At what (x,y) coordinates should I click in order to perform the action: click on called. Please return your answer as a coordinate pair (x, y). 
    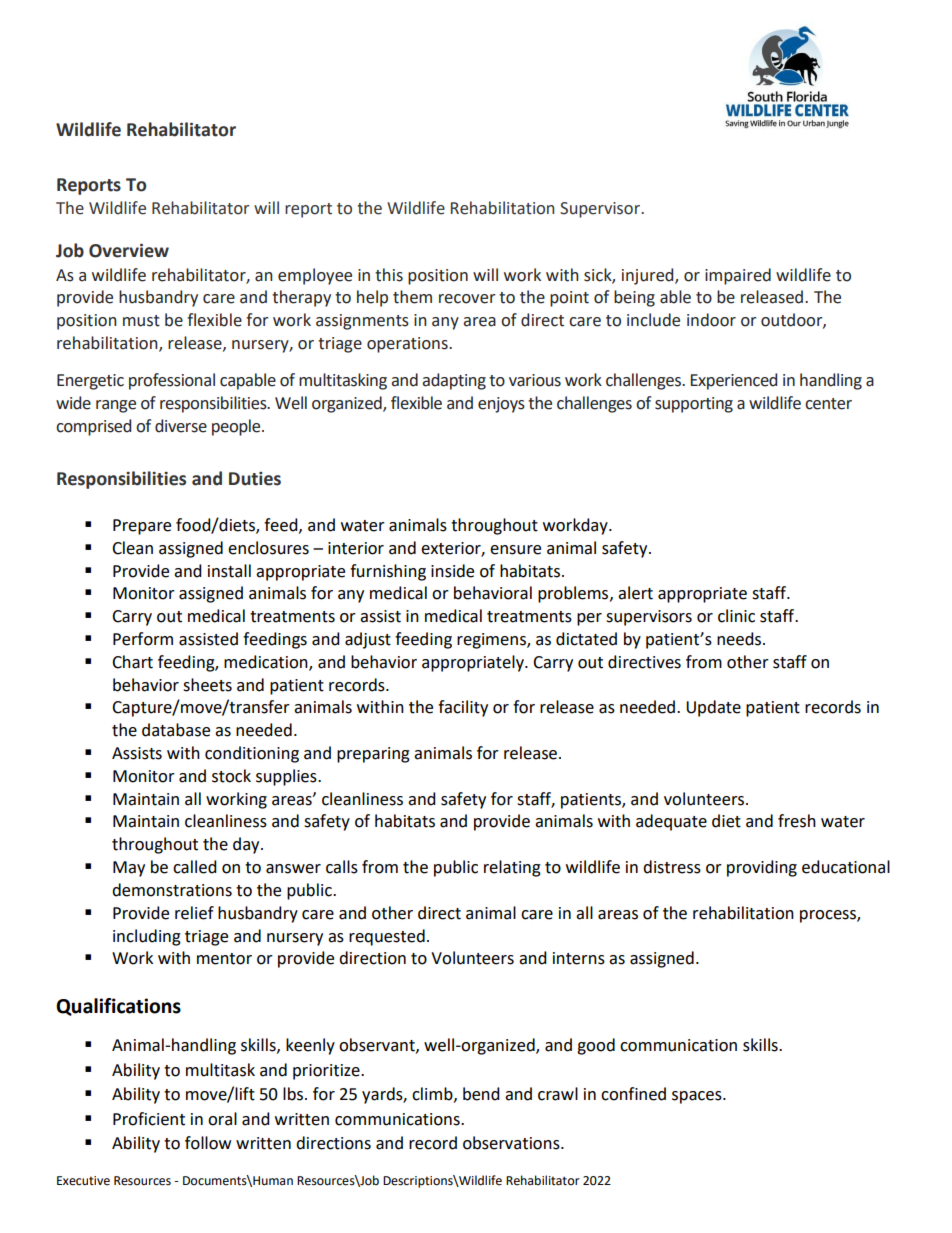
    Looking at the image, I should click on (195, 867).
